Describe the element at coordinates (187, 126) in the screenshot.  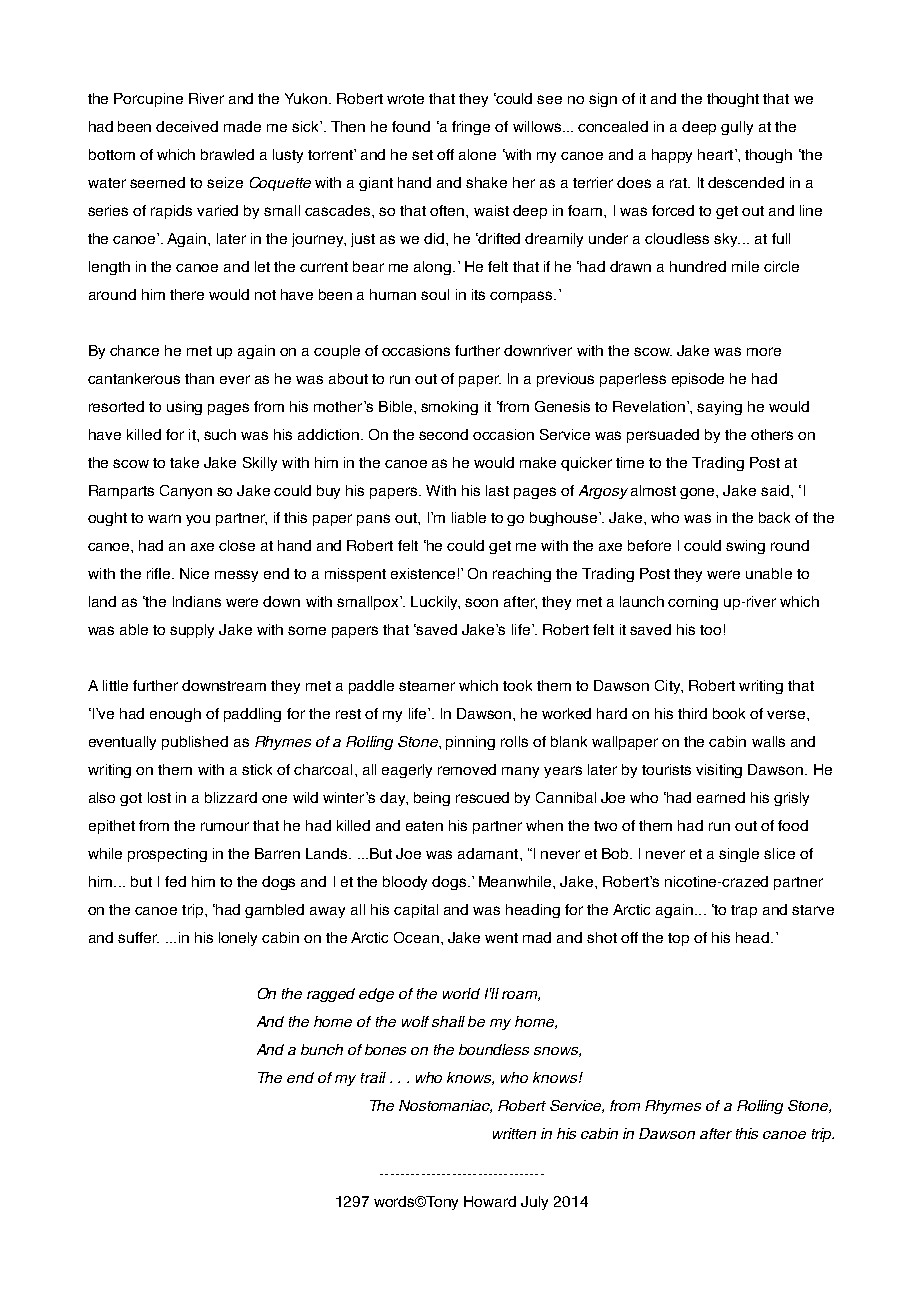
I see `deceived` at that location.
